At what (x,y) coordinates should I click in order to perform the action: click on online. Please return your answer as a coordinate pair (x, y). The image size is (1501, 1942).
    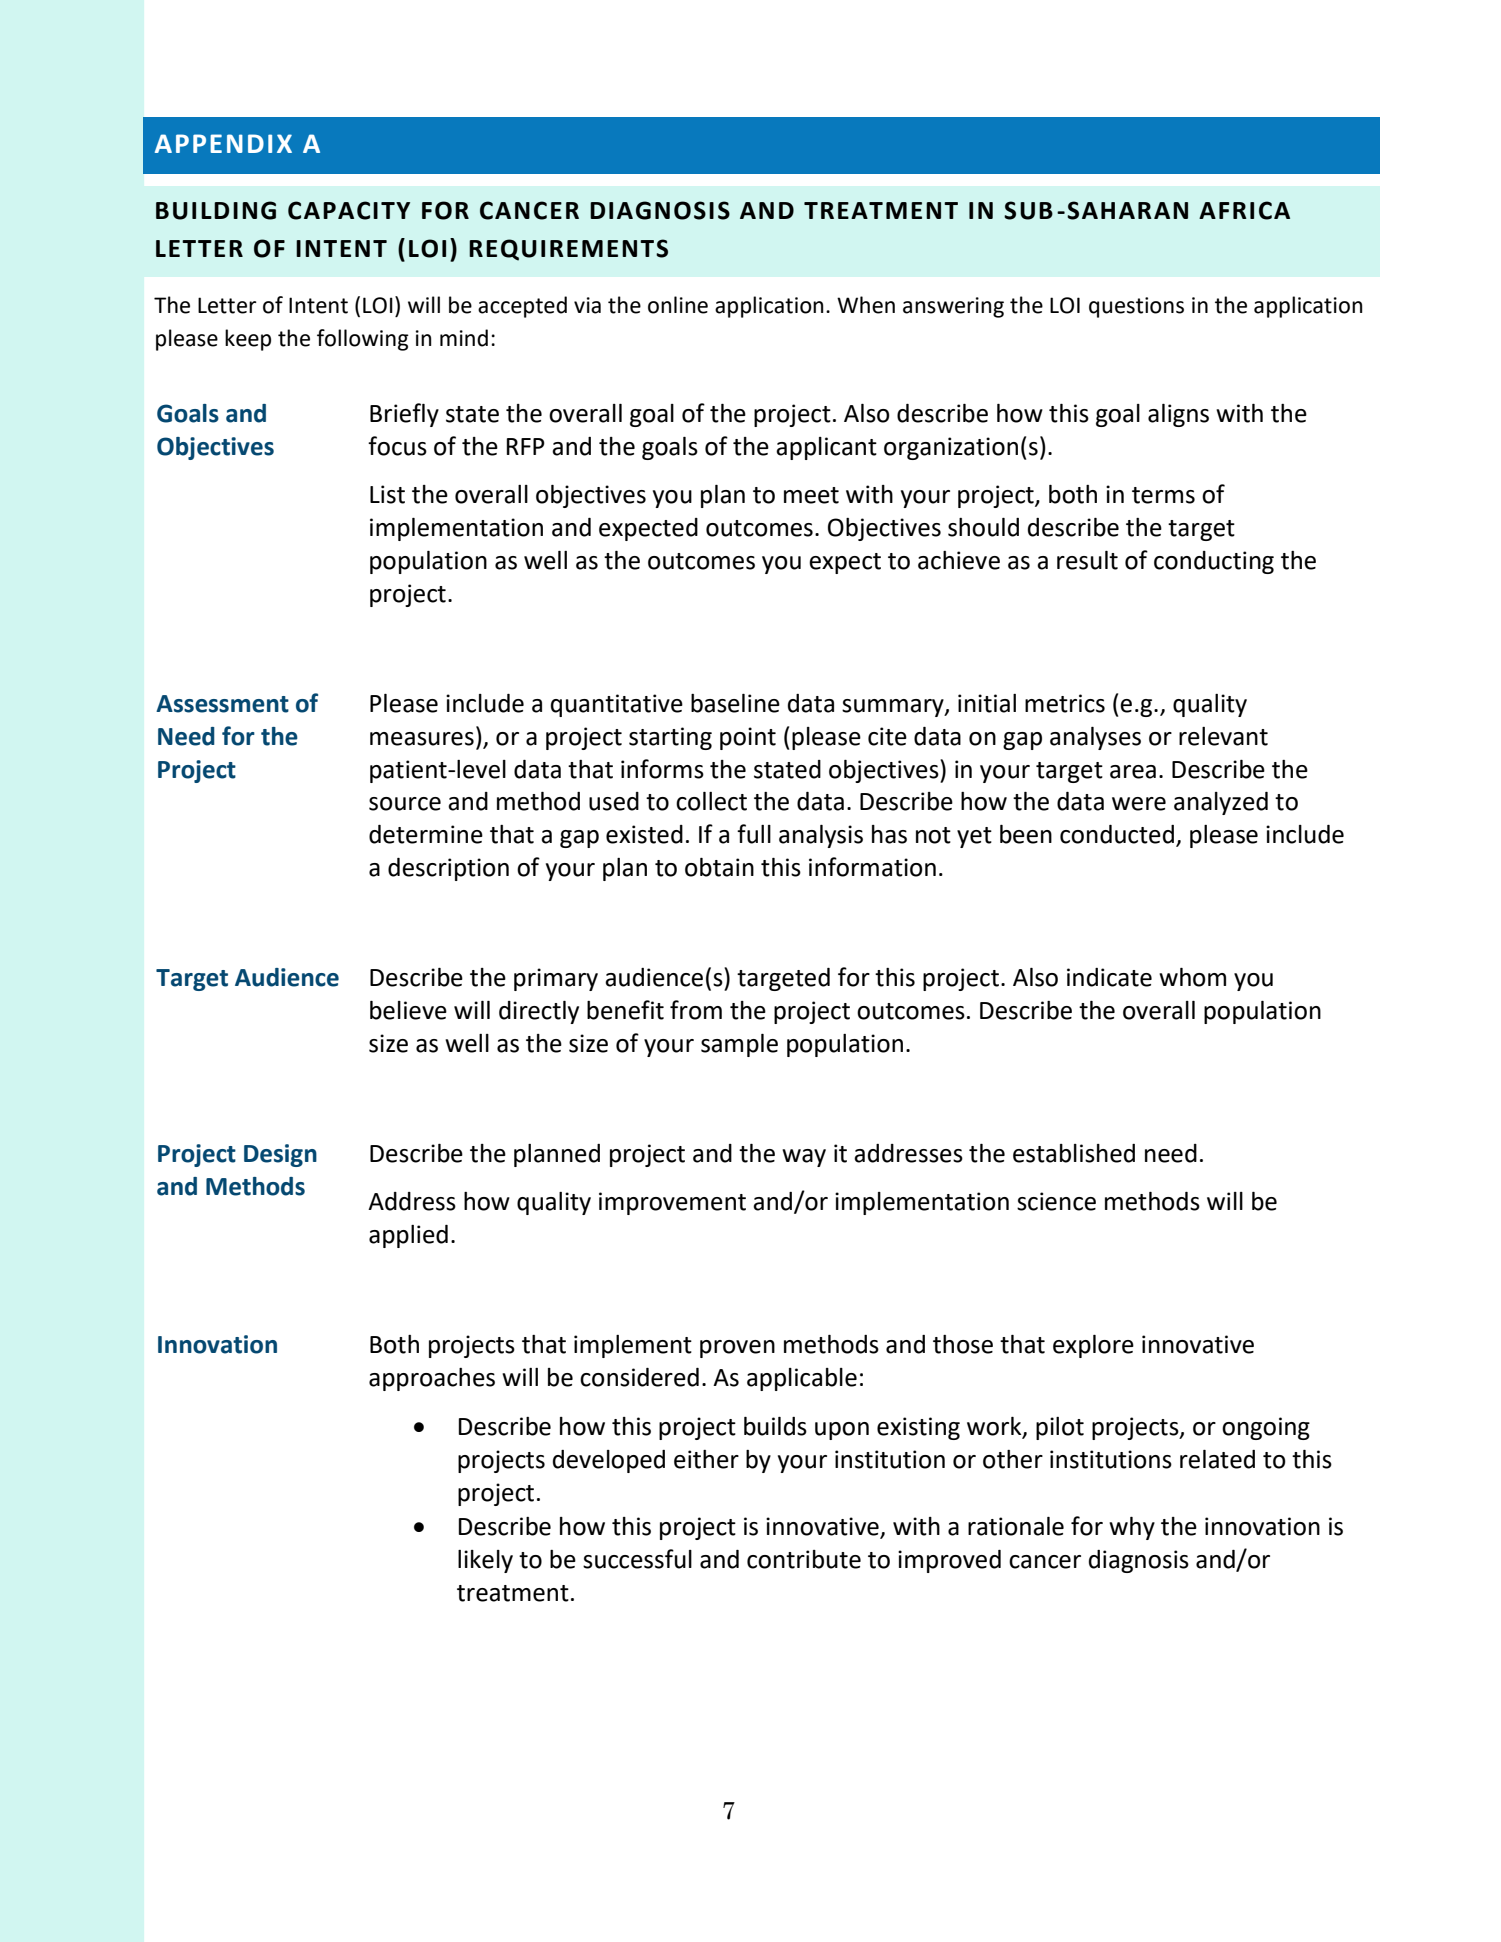
    Looking at the image, I should click on (678, 305).
